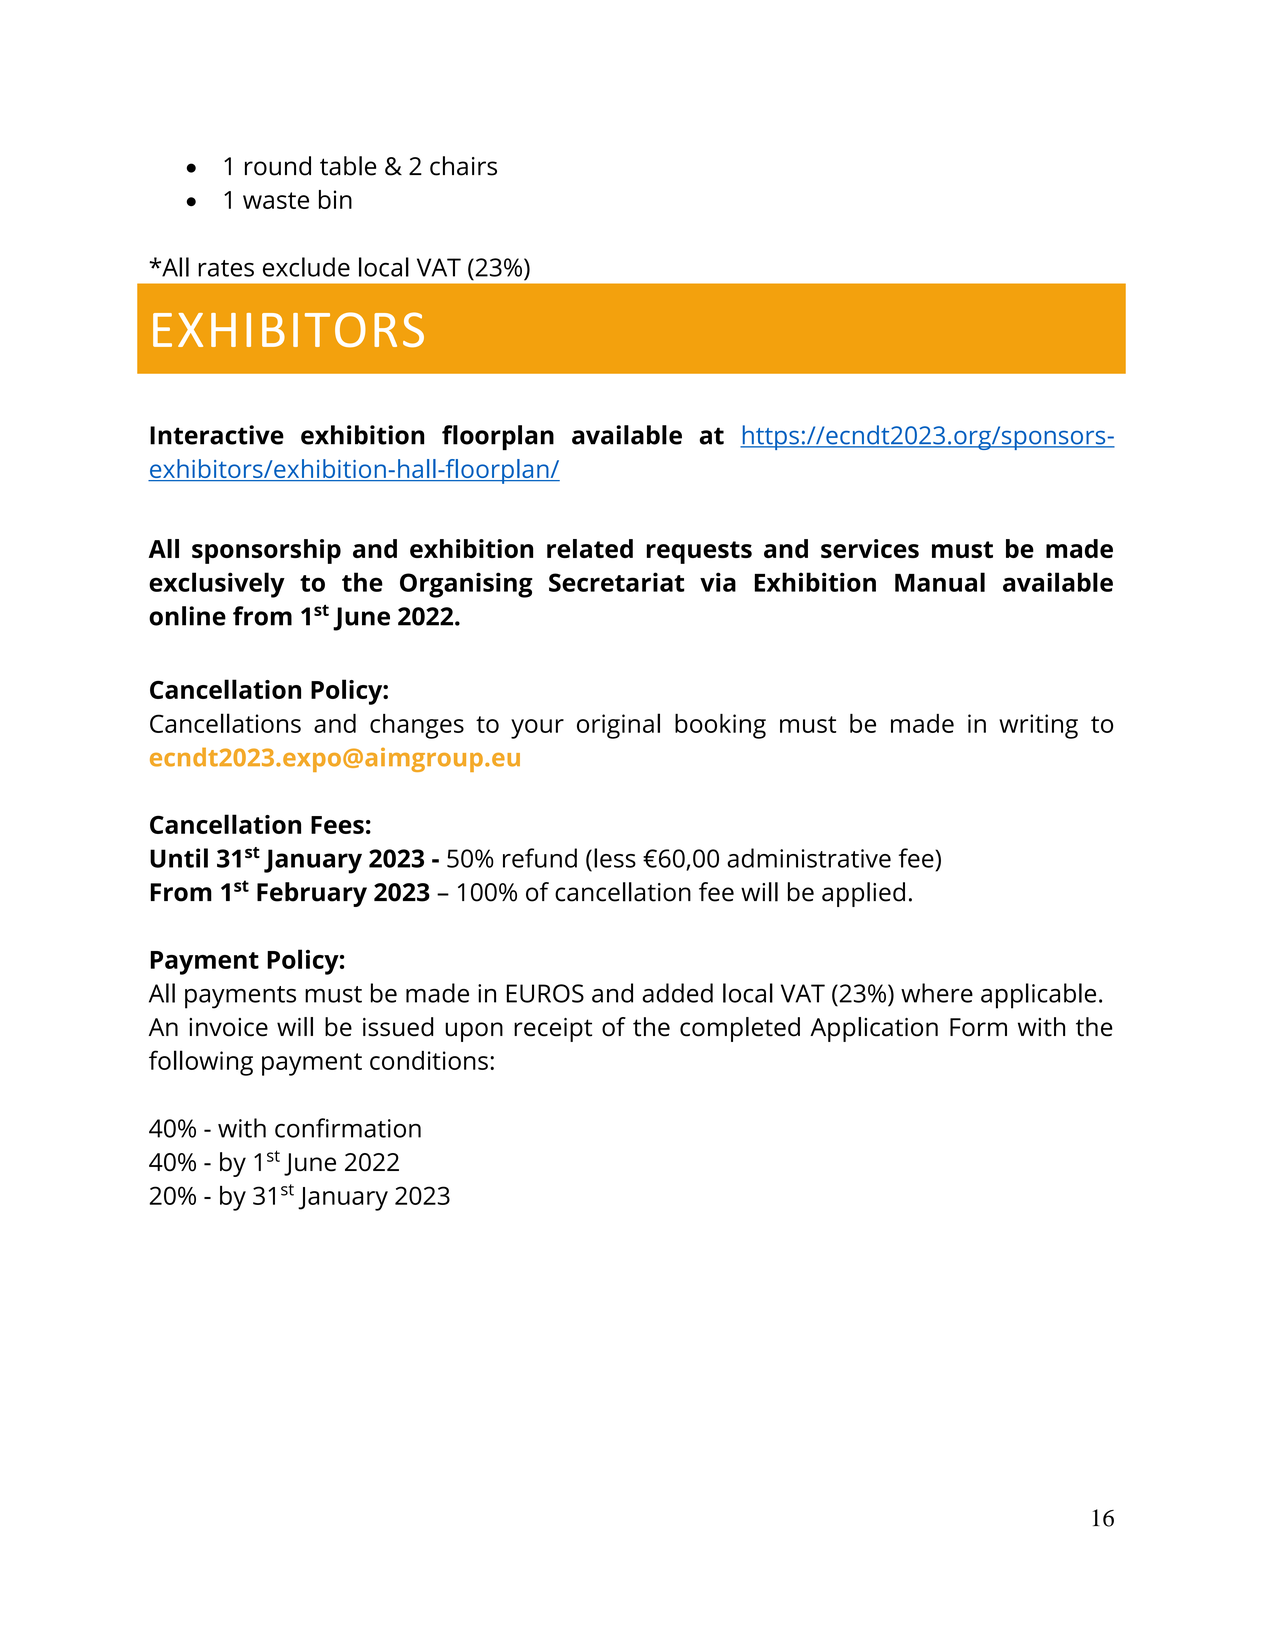  Describe the element at coordinates (348, 166) in the document. I see `table` at that location.
